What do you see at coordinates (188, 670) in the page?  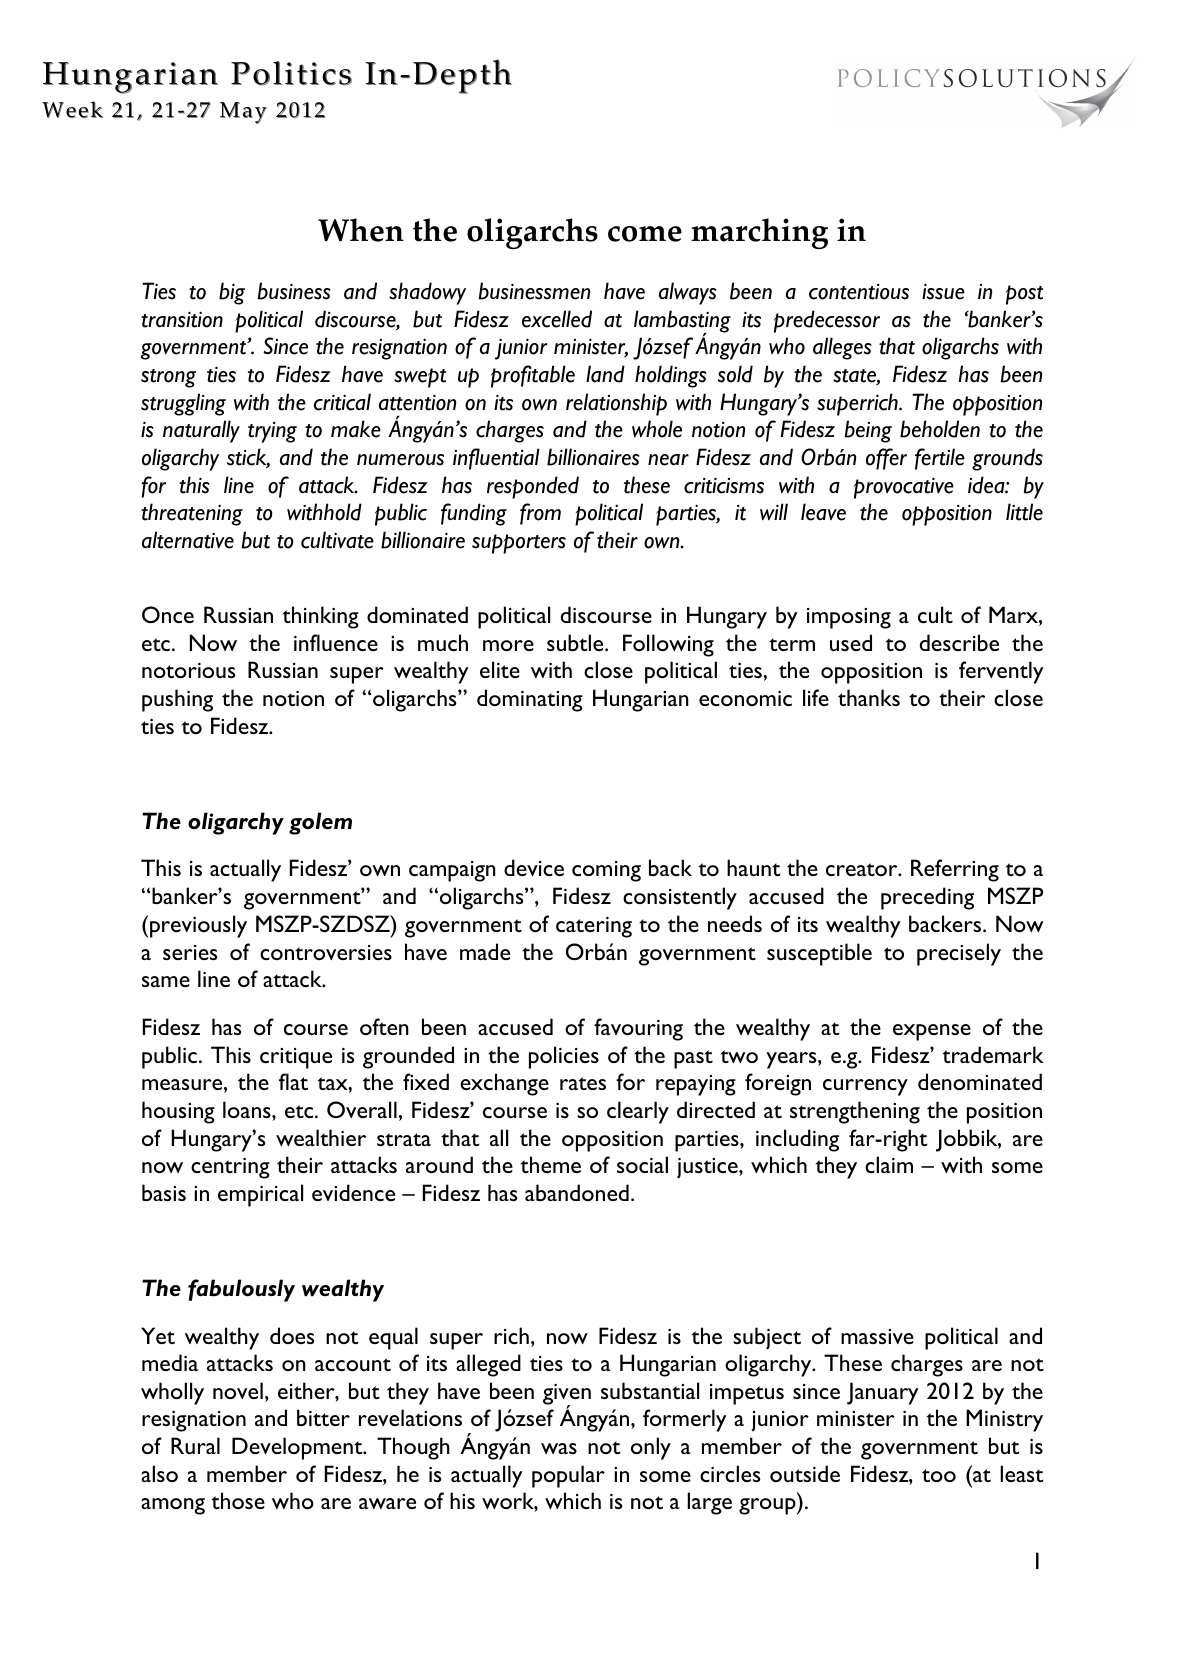 I see `notorious` at bounding box center [188, 670].
